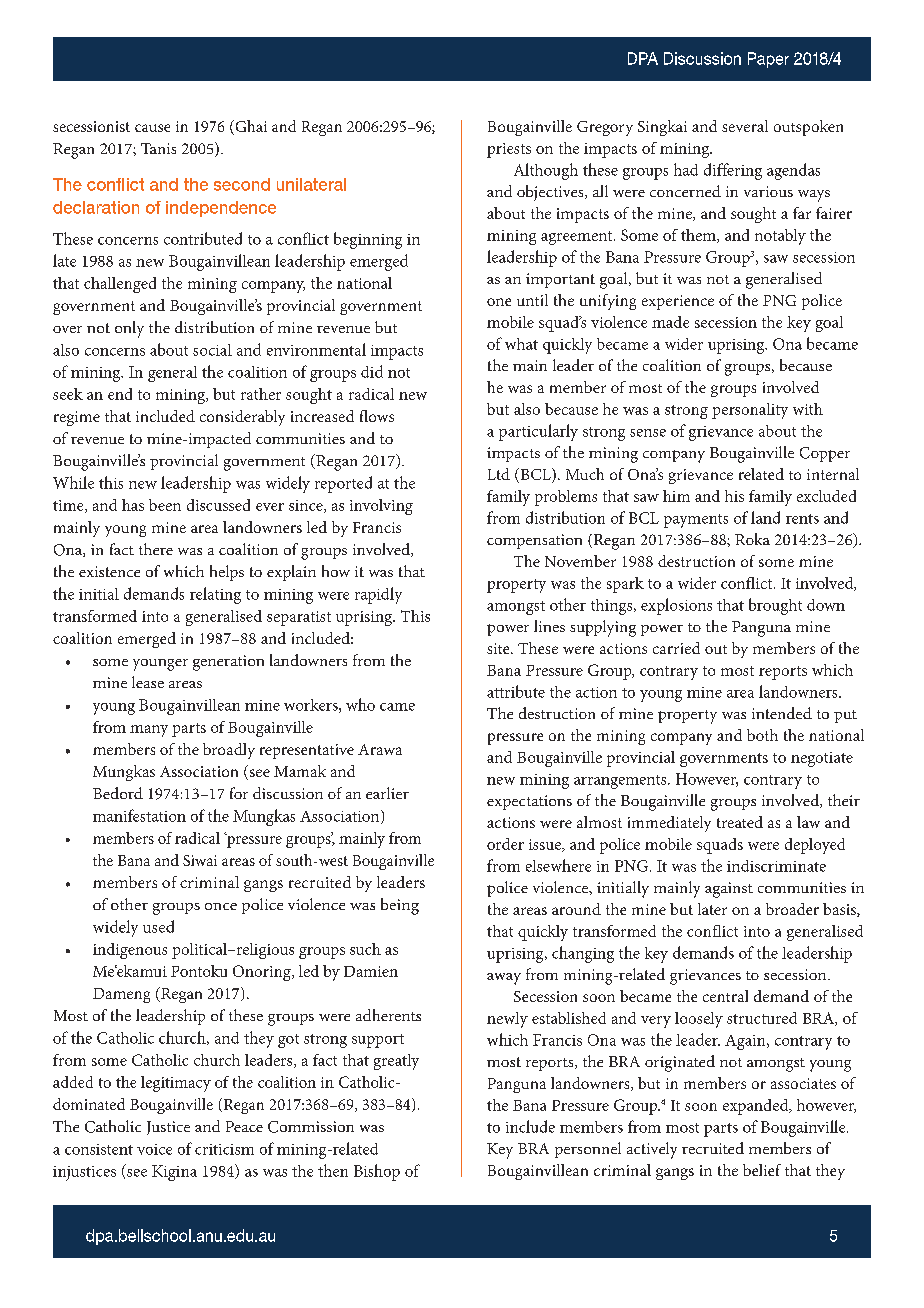 This screenshot has width=924, height=1308. What do you see at coordinates (499, 474) in the screenshot?
I see `Ltd` at bounding box center [499, 474].
